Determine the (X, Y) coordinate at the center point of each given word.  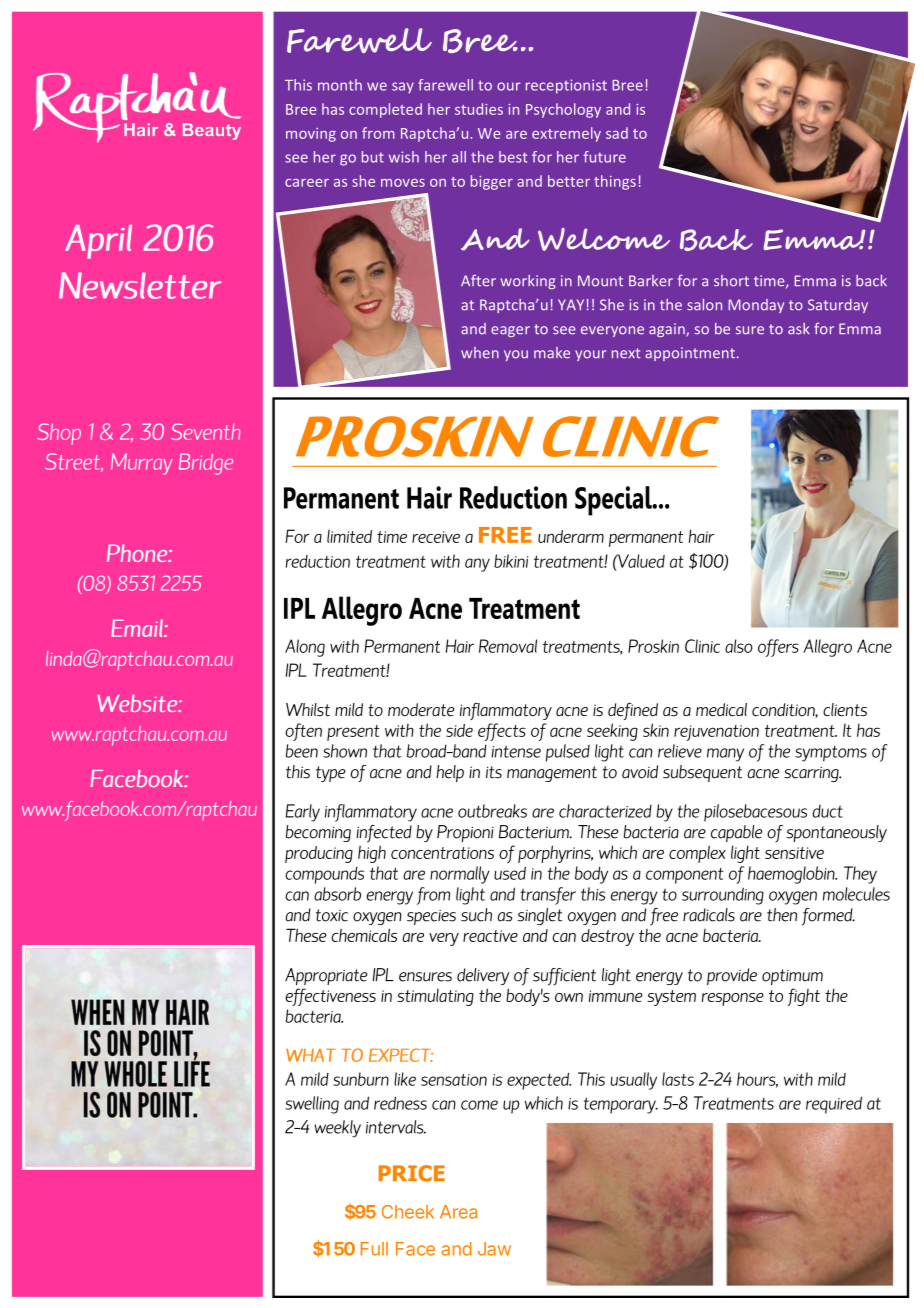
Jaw (494, 1249)
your (590, 355)
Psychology (563, 110)
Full (374, 1249)
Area (458, 1212)
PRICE (412, 1173)
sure (750, 330)
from (378, 133)
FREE (505, 535)
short (731, 281)
